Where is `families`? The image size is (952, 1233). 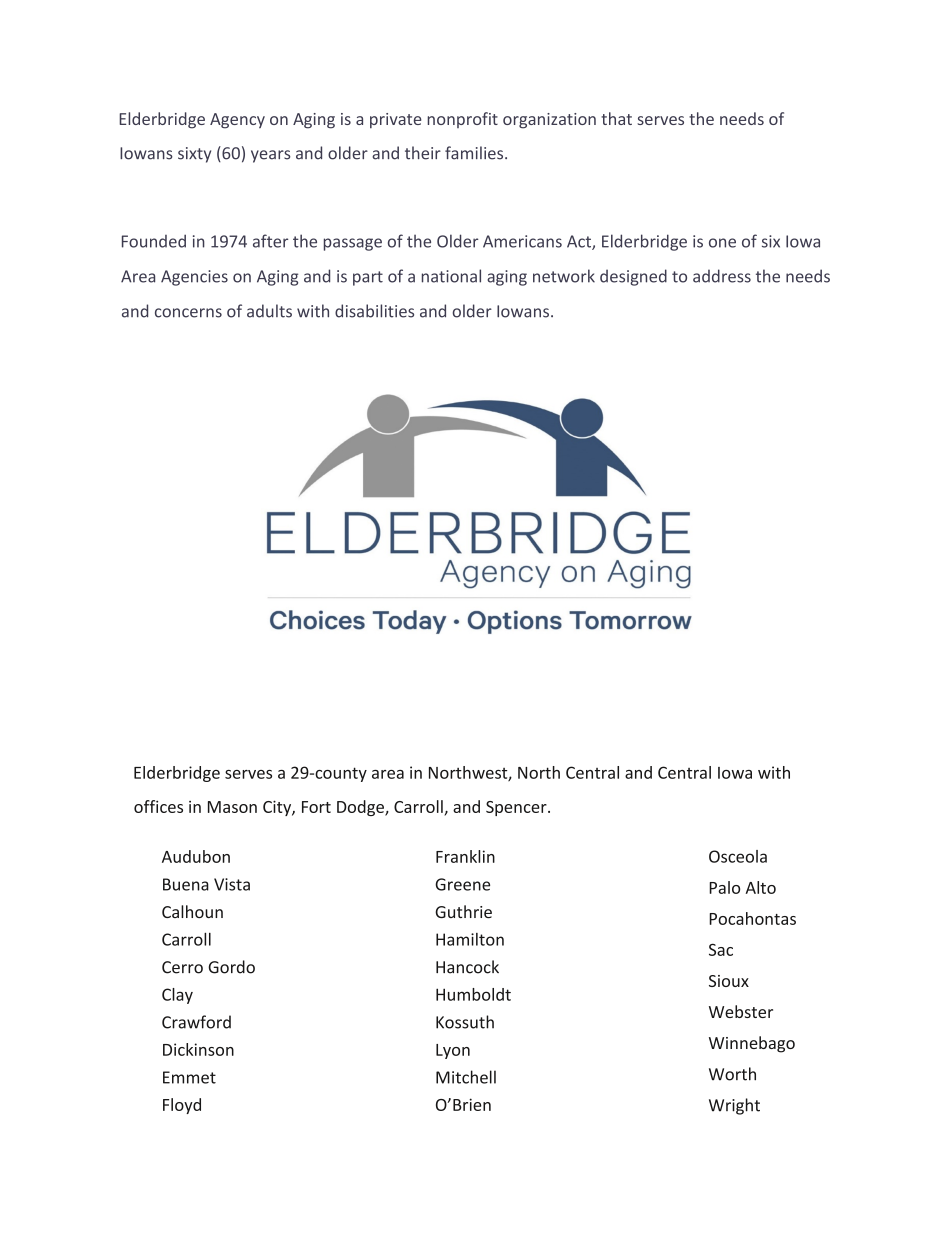 families is located at coordinates (475, 153).
